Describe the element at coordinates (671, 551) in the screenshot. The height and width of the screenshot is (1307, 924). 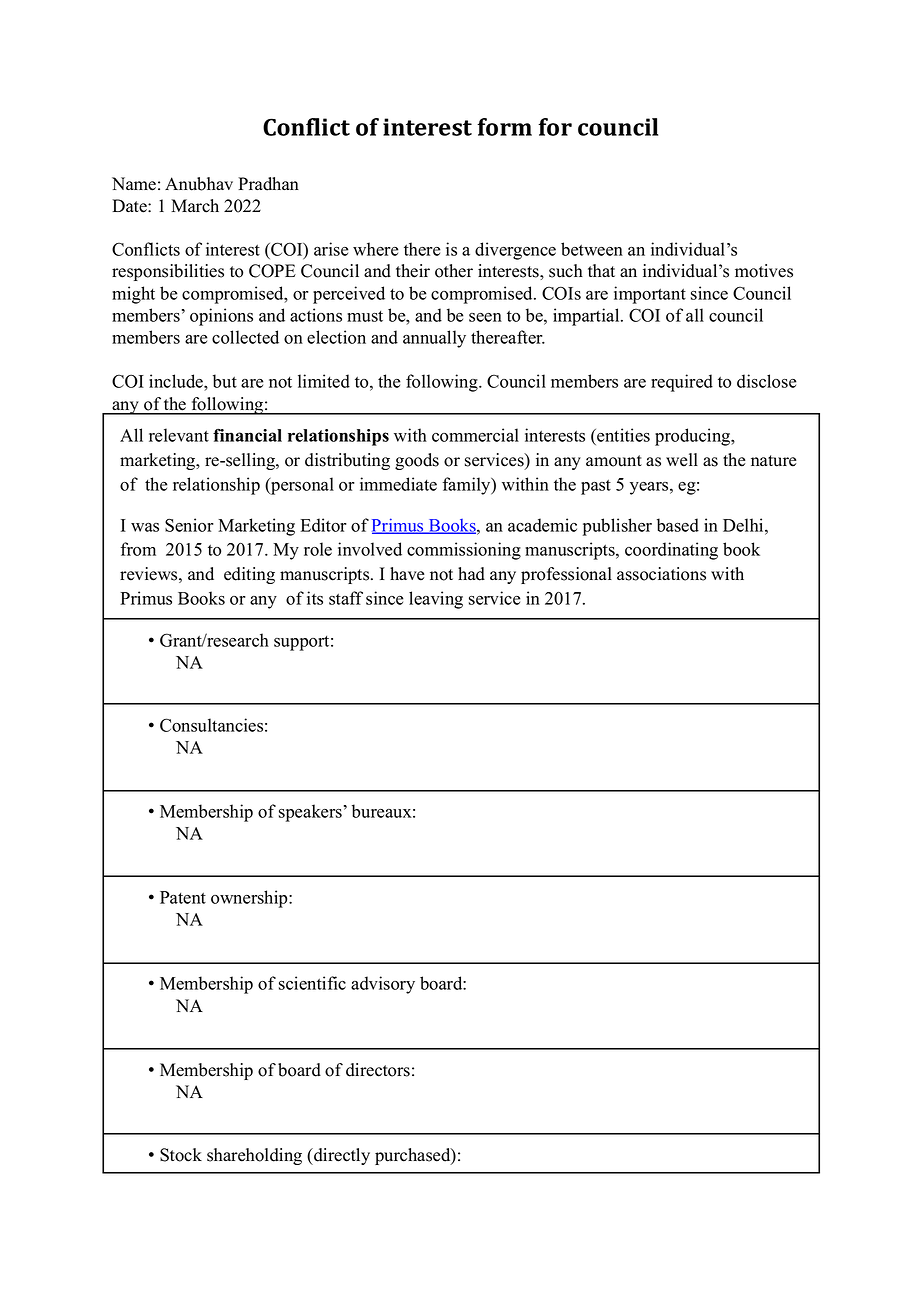
I see `coordinating` at that location.
